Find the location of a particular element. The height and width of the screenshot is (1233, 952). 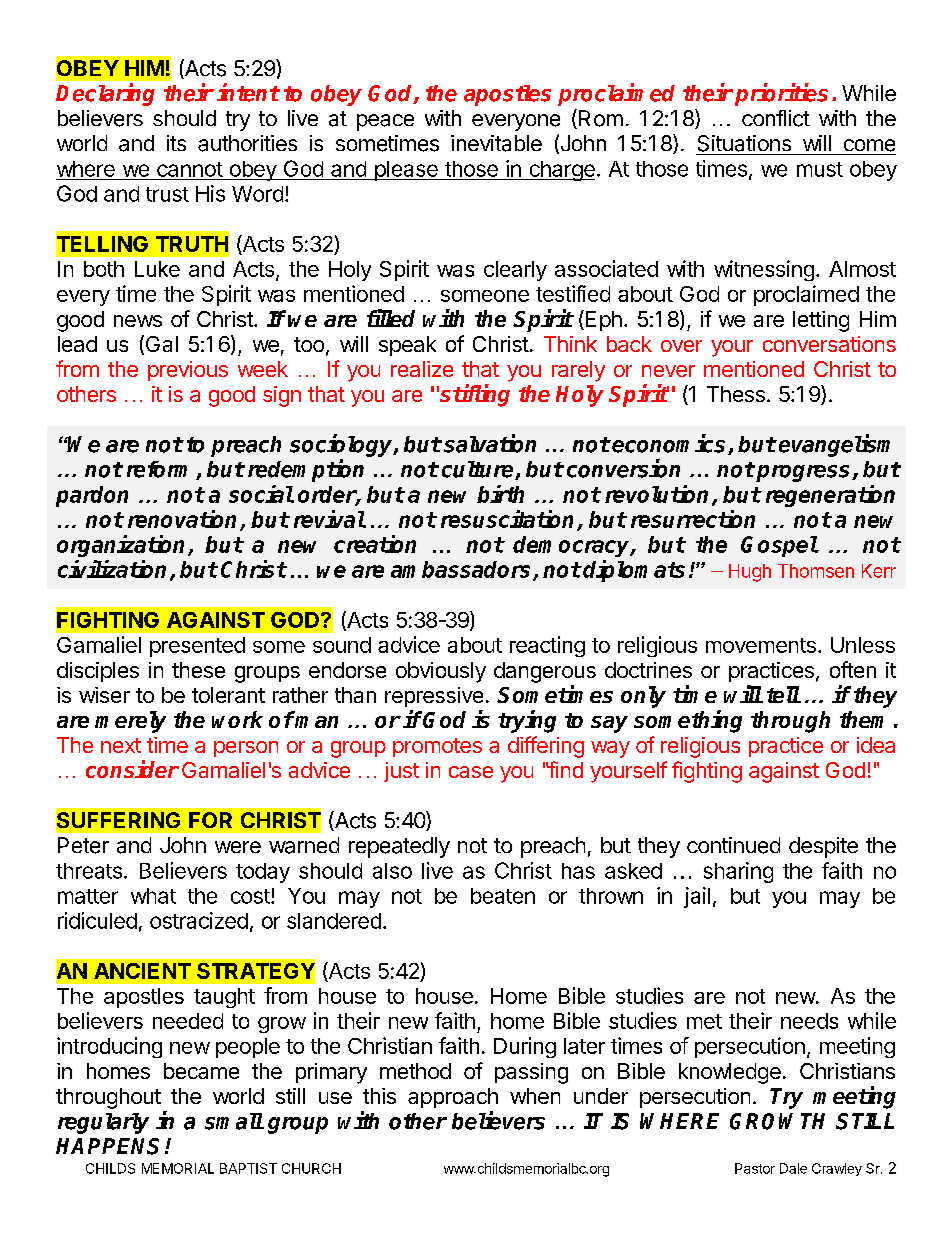

progress is located at coordinates (804, 473).
